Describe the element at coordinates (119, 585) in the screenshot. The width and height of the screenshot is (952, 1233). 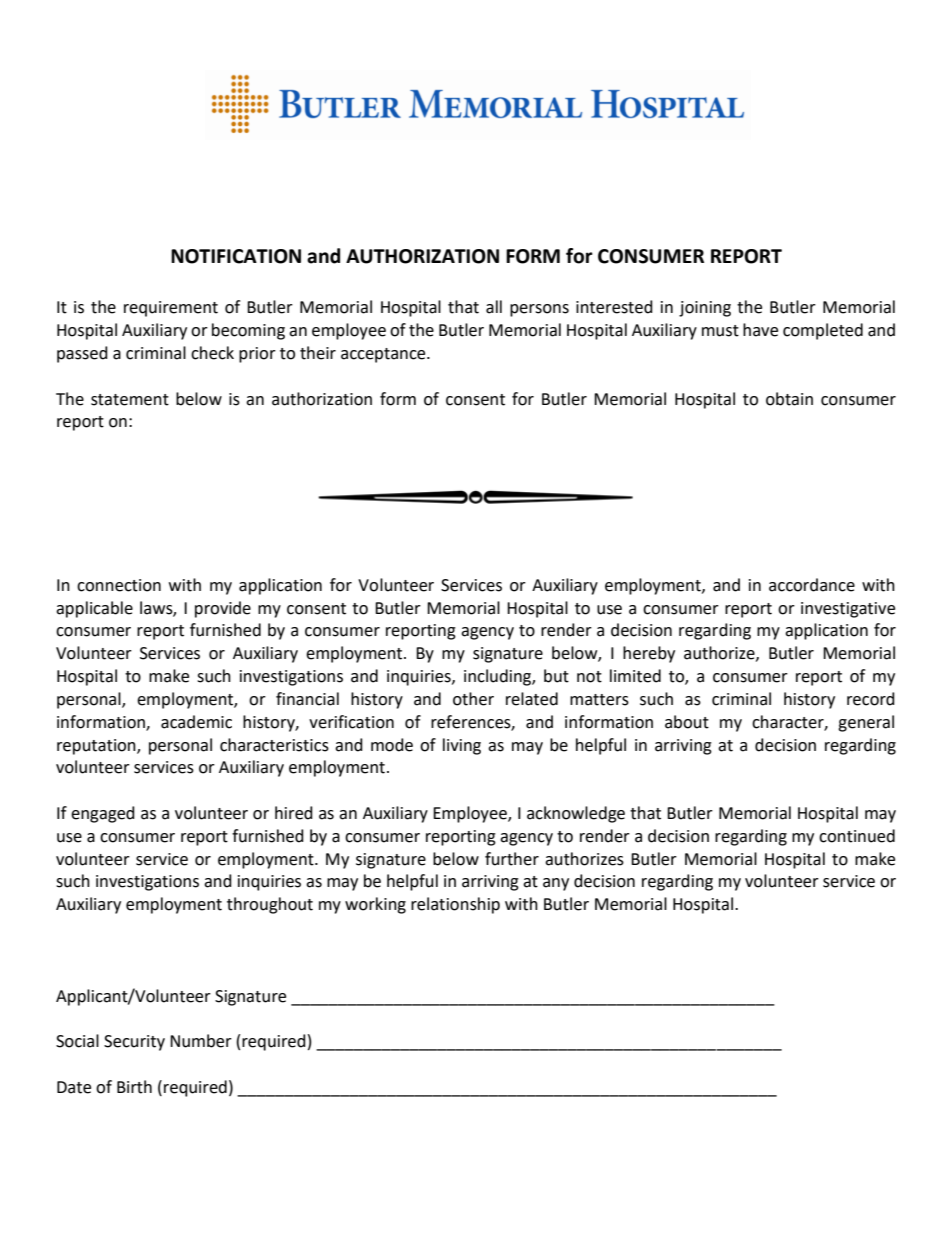
I see `connection` at that location.
